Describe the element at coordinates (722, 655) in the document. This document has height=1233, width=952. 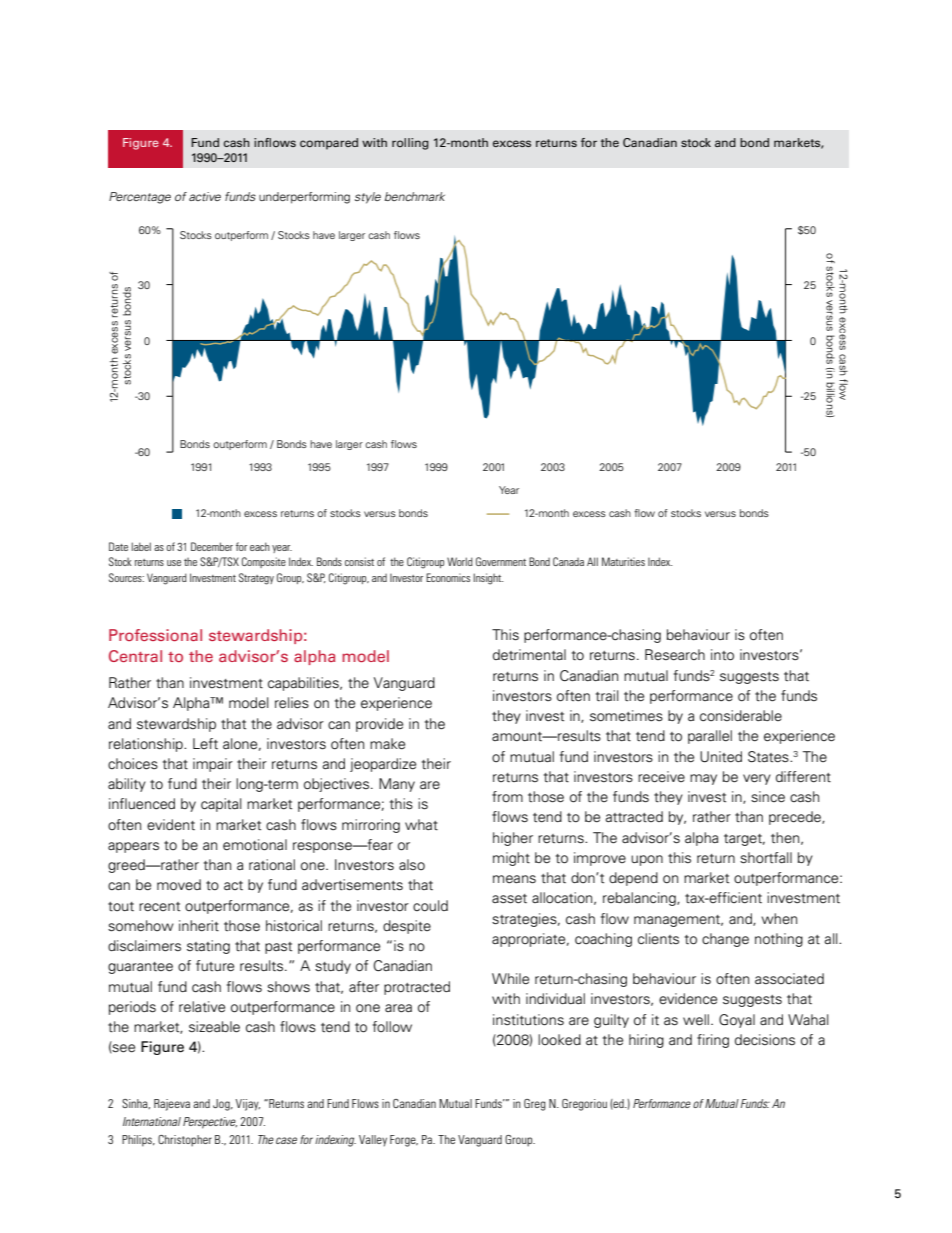
I see `into` at that location.
